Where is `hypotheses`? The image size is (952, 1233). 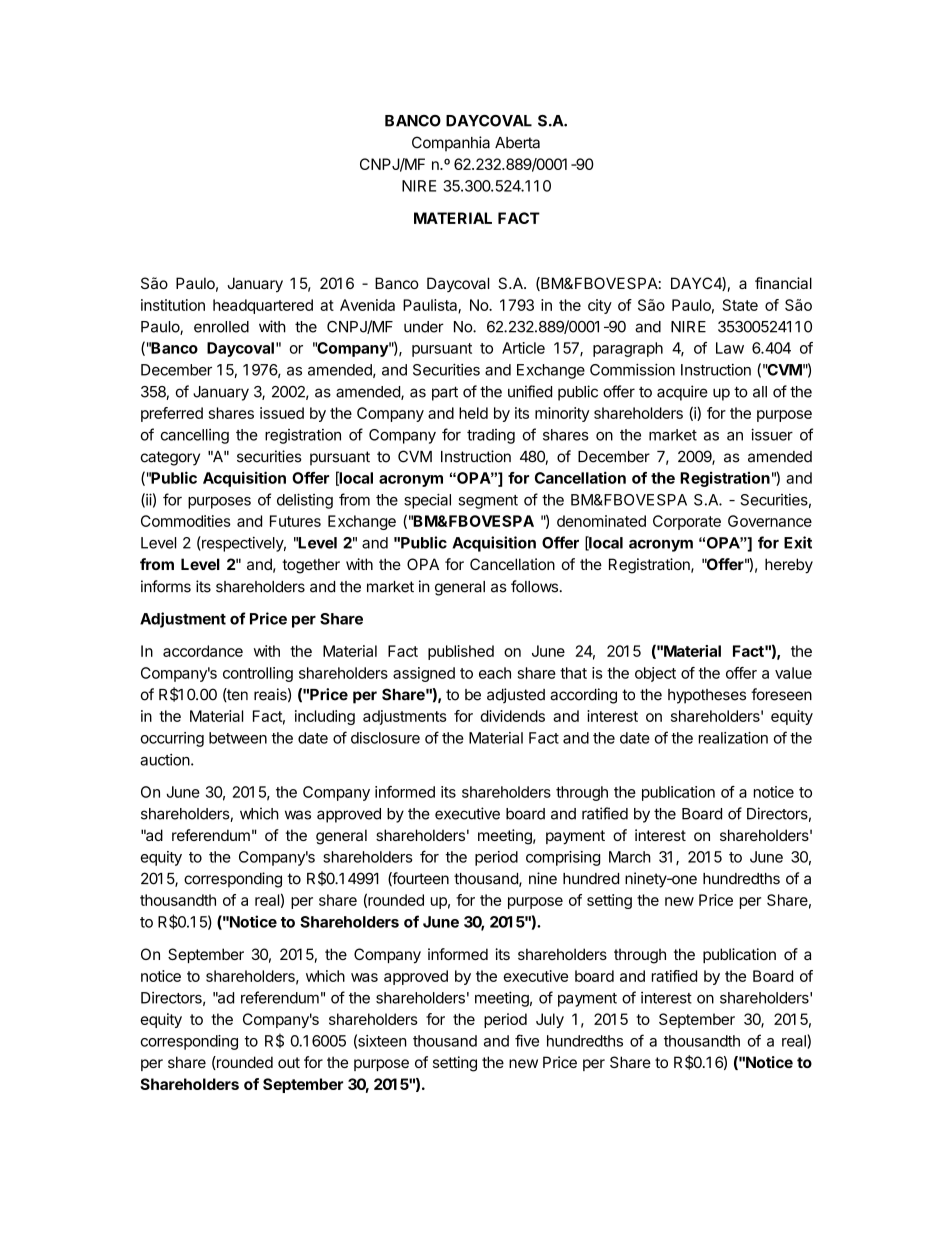 hypotheses is located at coordinates (707, 696).
